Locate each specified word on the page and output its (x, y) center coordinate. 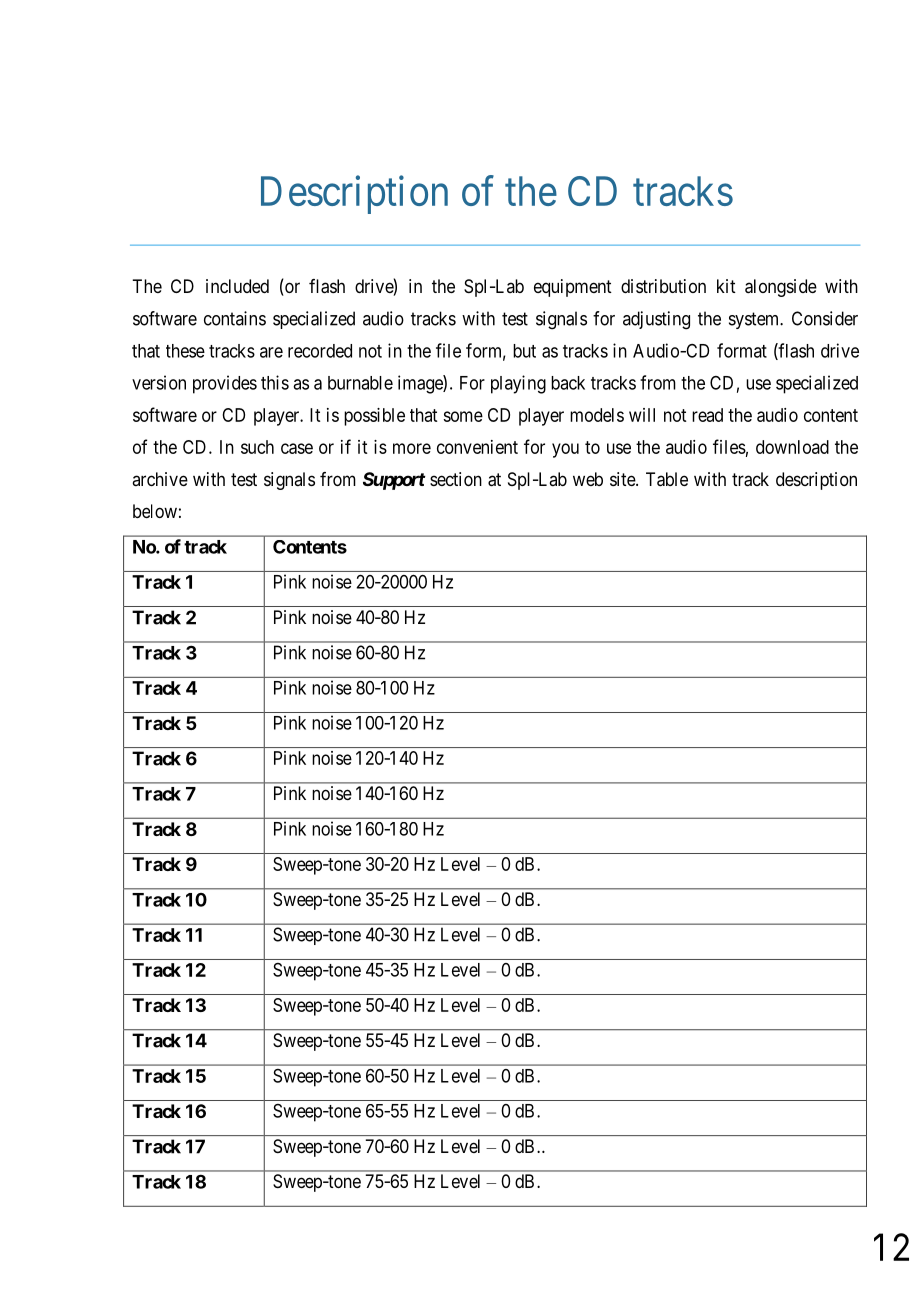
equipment (573, 288)
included (237, 286)
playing (518, 384)
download (792, 447)
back (568, 383)
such (257, 447)
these (185, 351)
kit (726, 286)
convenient (477, 447)
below (155, 511)
